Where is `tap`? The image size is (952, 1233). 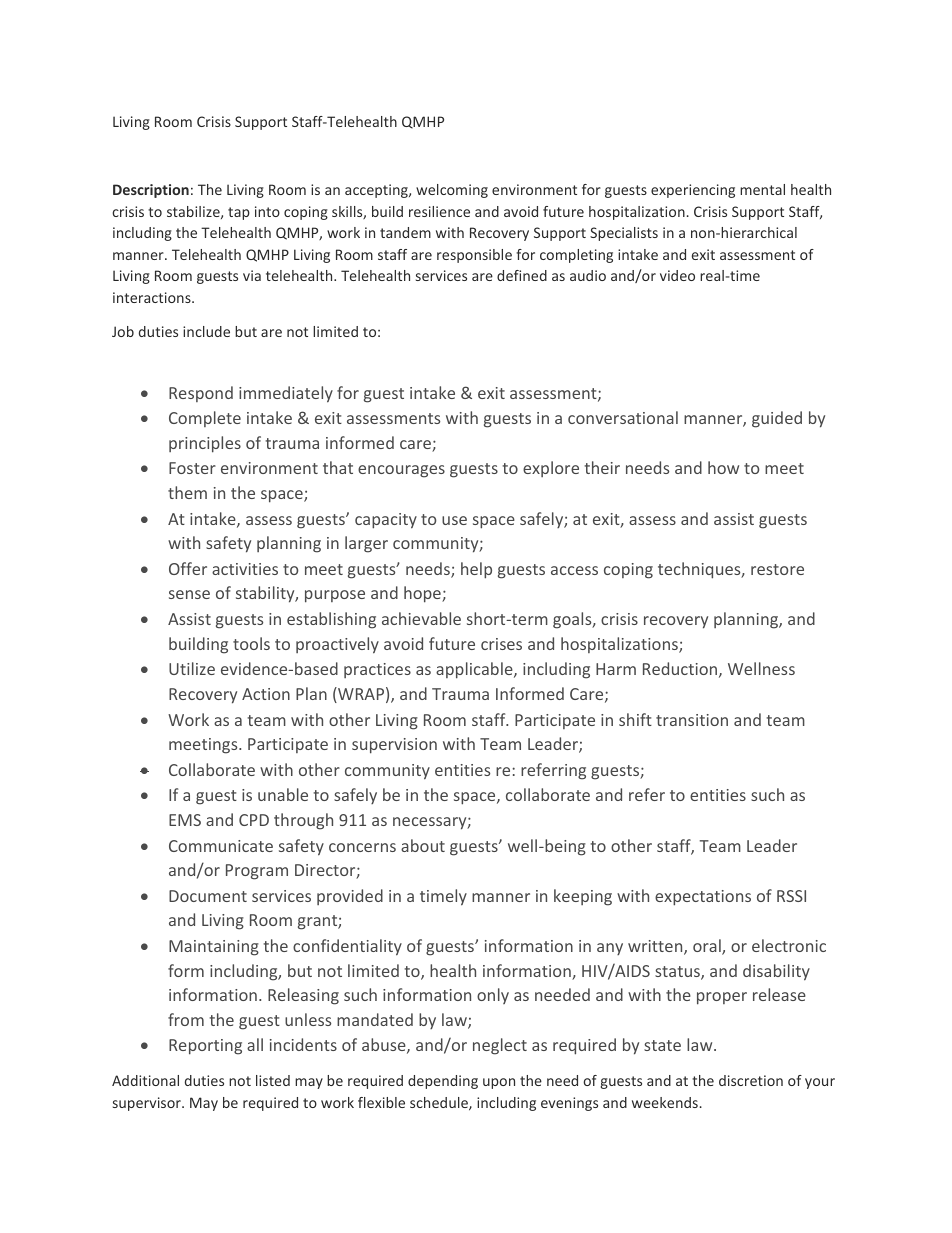
tap is located at coordinates (239, 213).
